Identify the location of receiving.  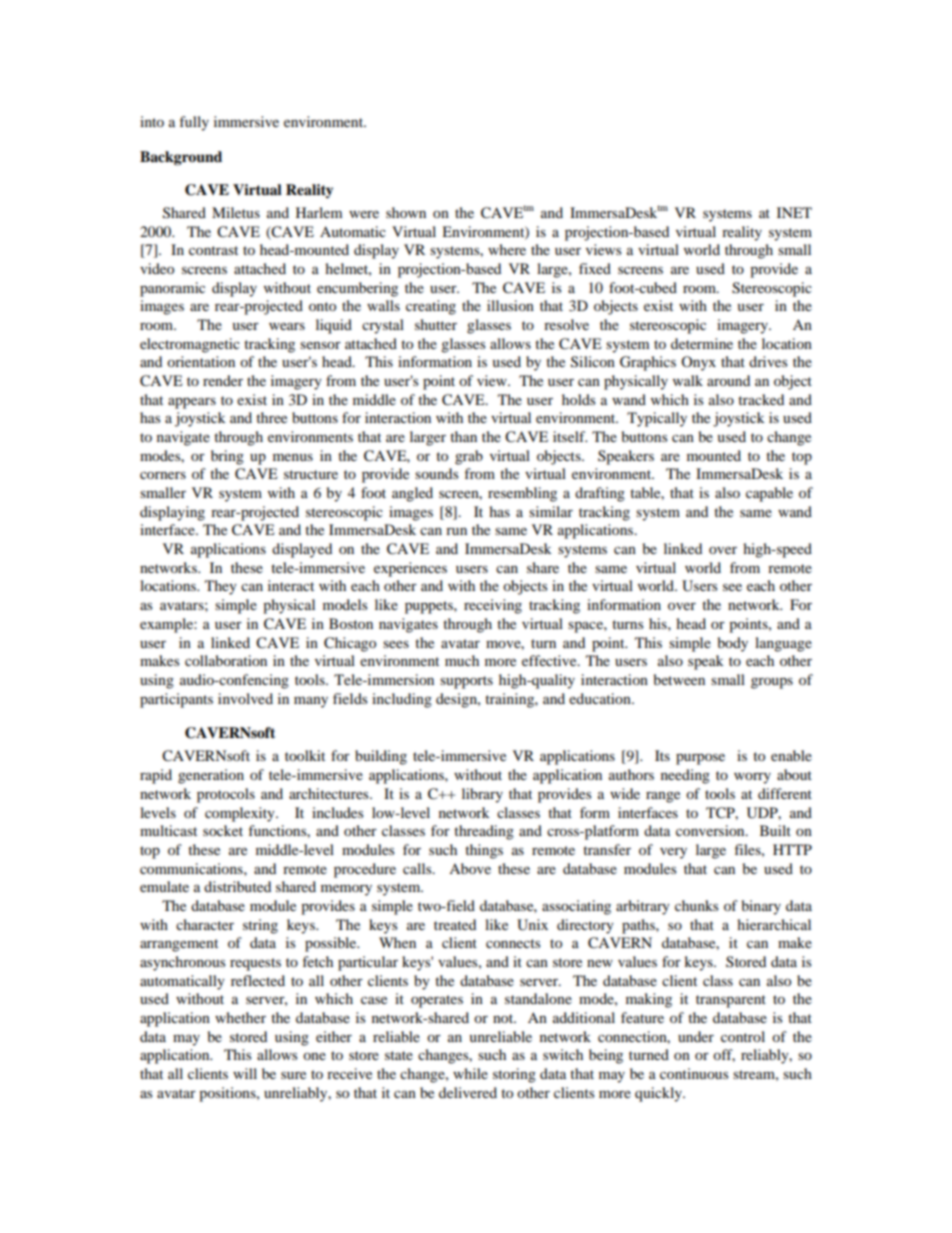
(493, 606).
